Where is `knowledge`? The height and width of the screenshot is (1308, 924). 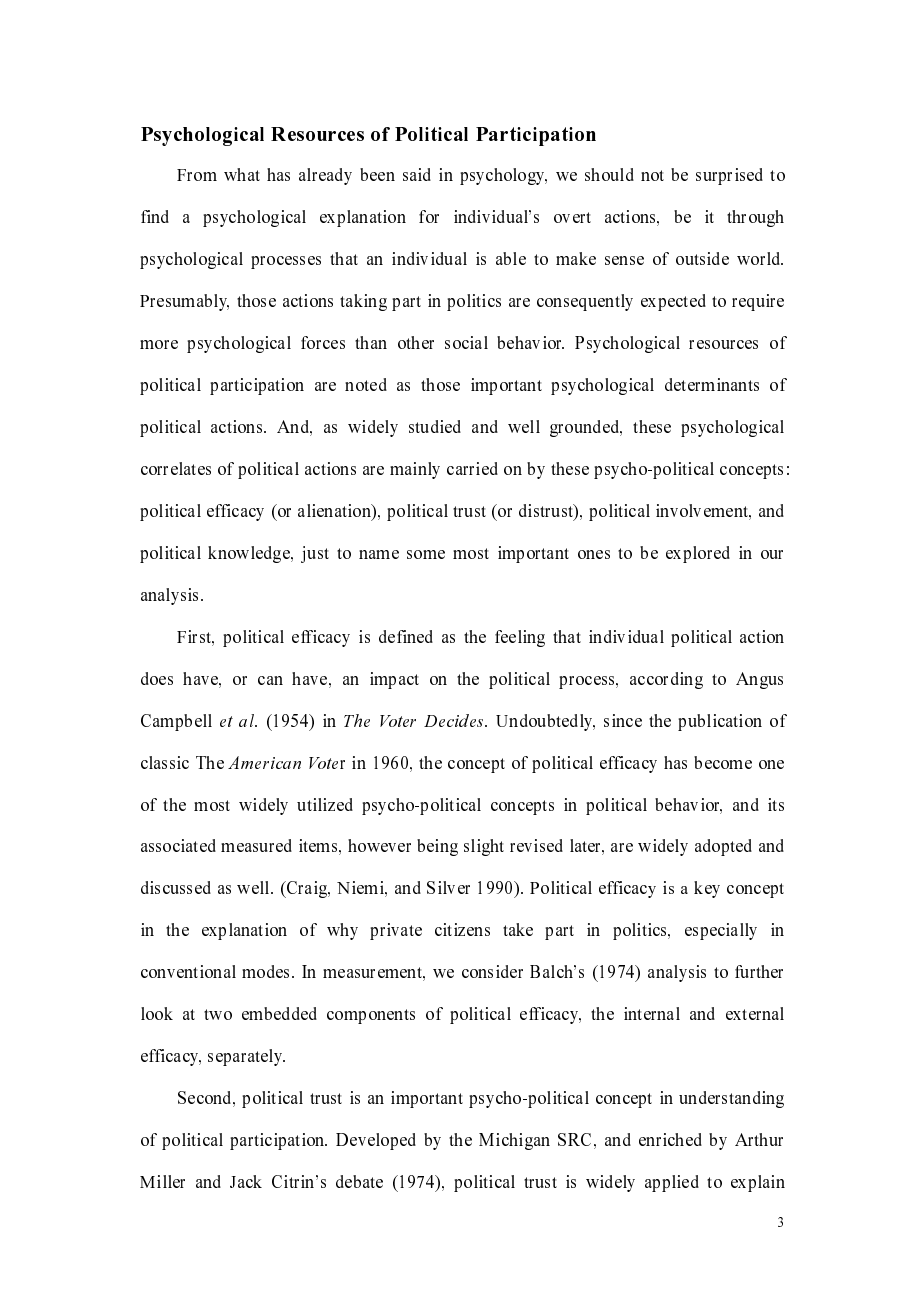
knowledge is located at coordinates (250, 554).
